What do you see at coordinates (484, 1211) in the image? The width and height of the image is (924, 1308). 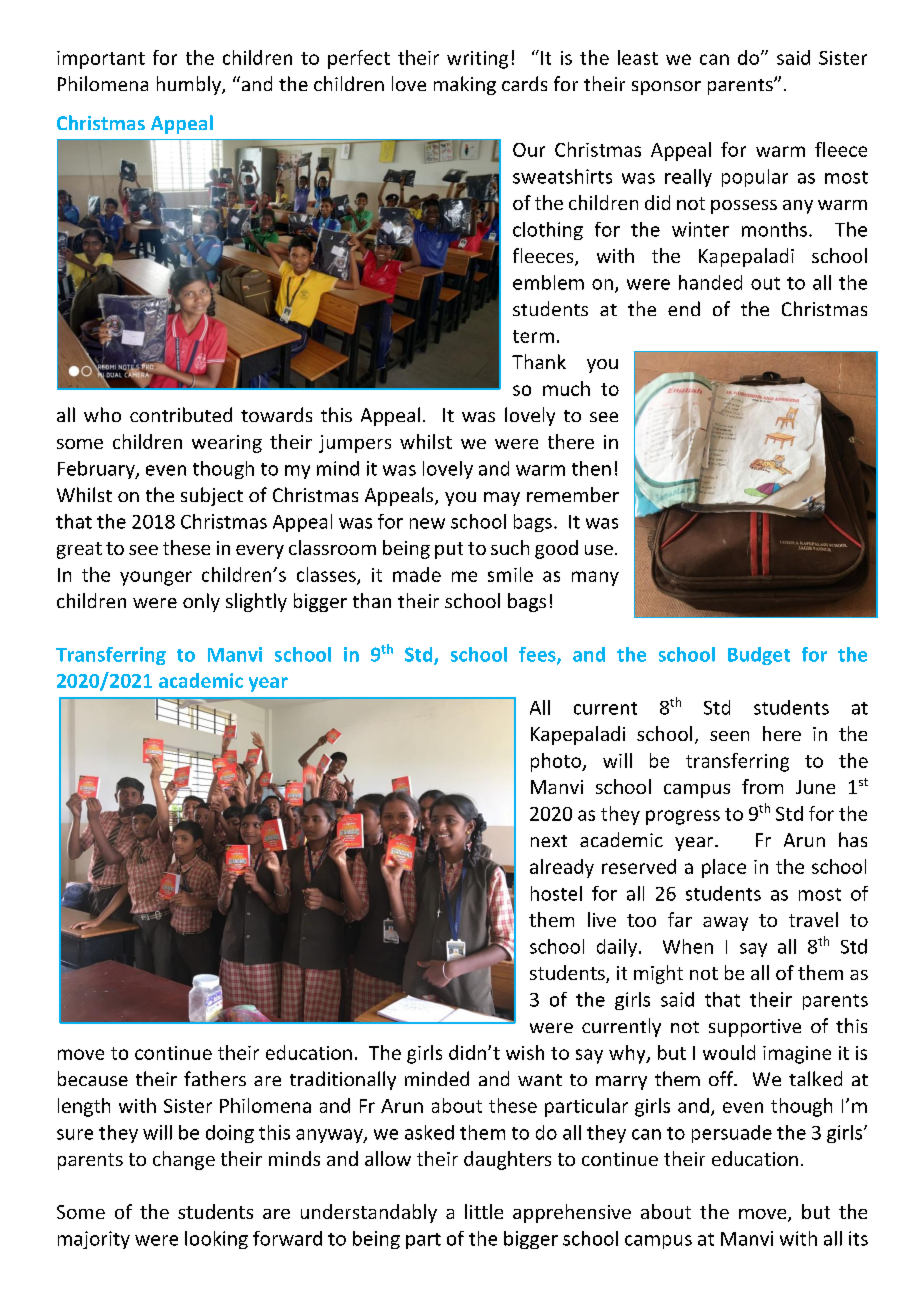 I see `little` at bounding box center [484, 1211].
